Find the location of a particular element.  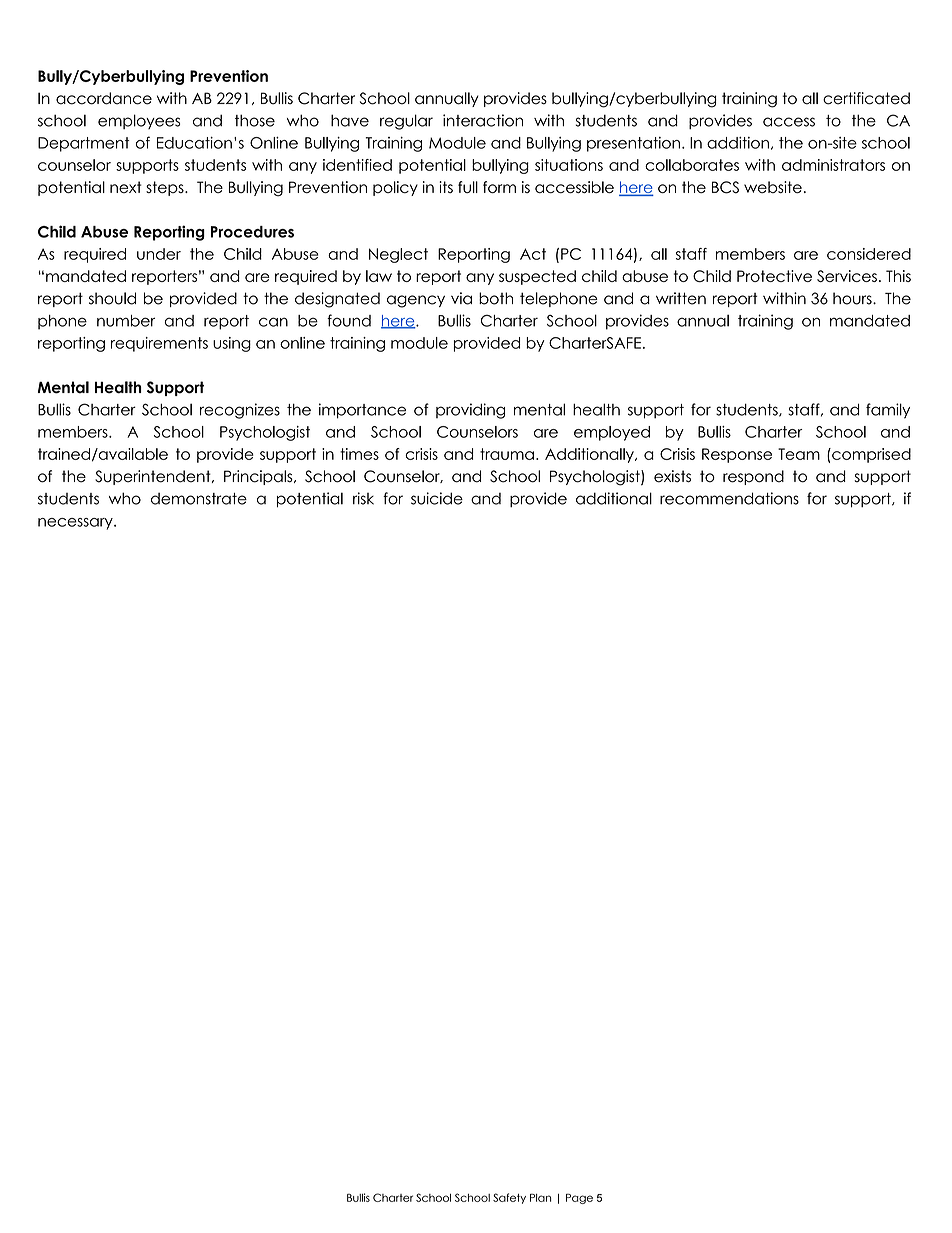

both is located at coordinates (496, 298).
